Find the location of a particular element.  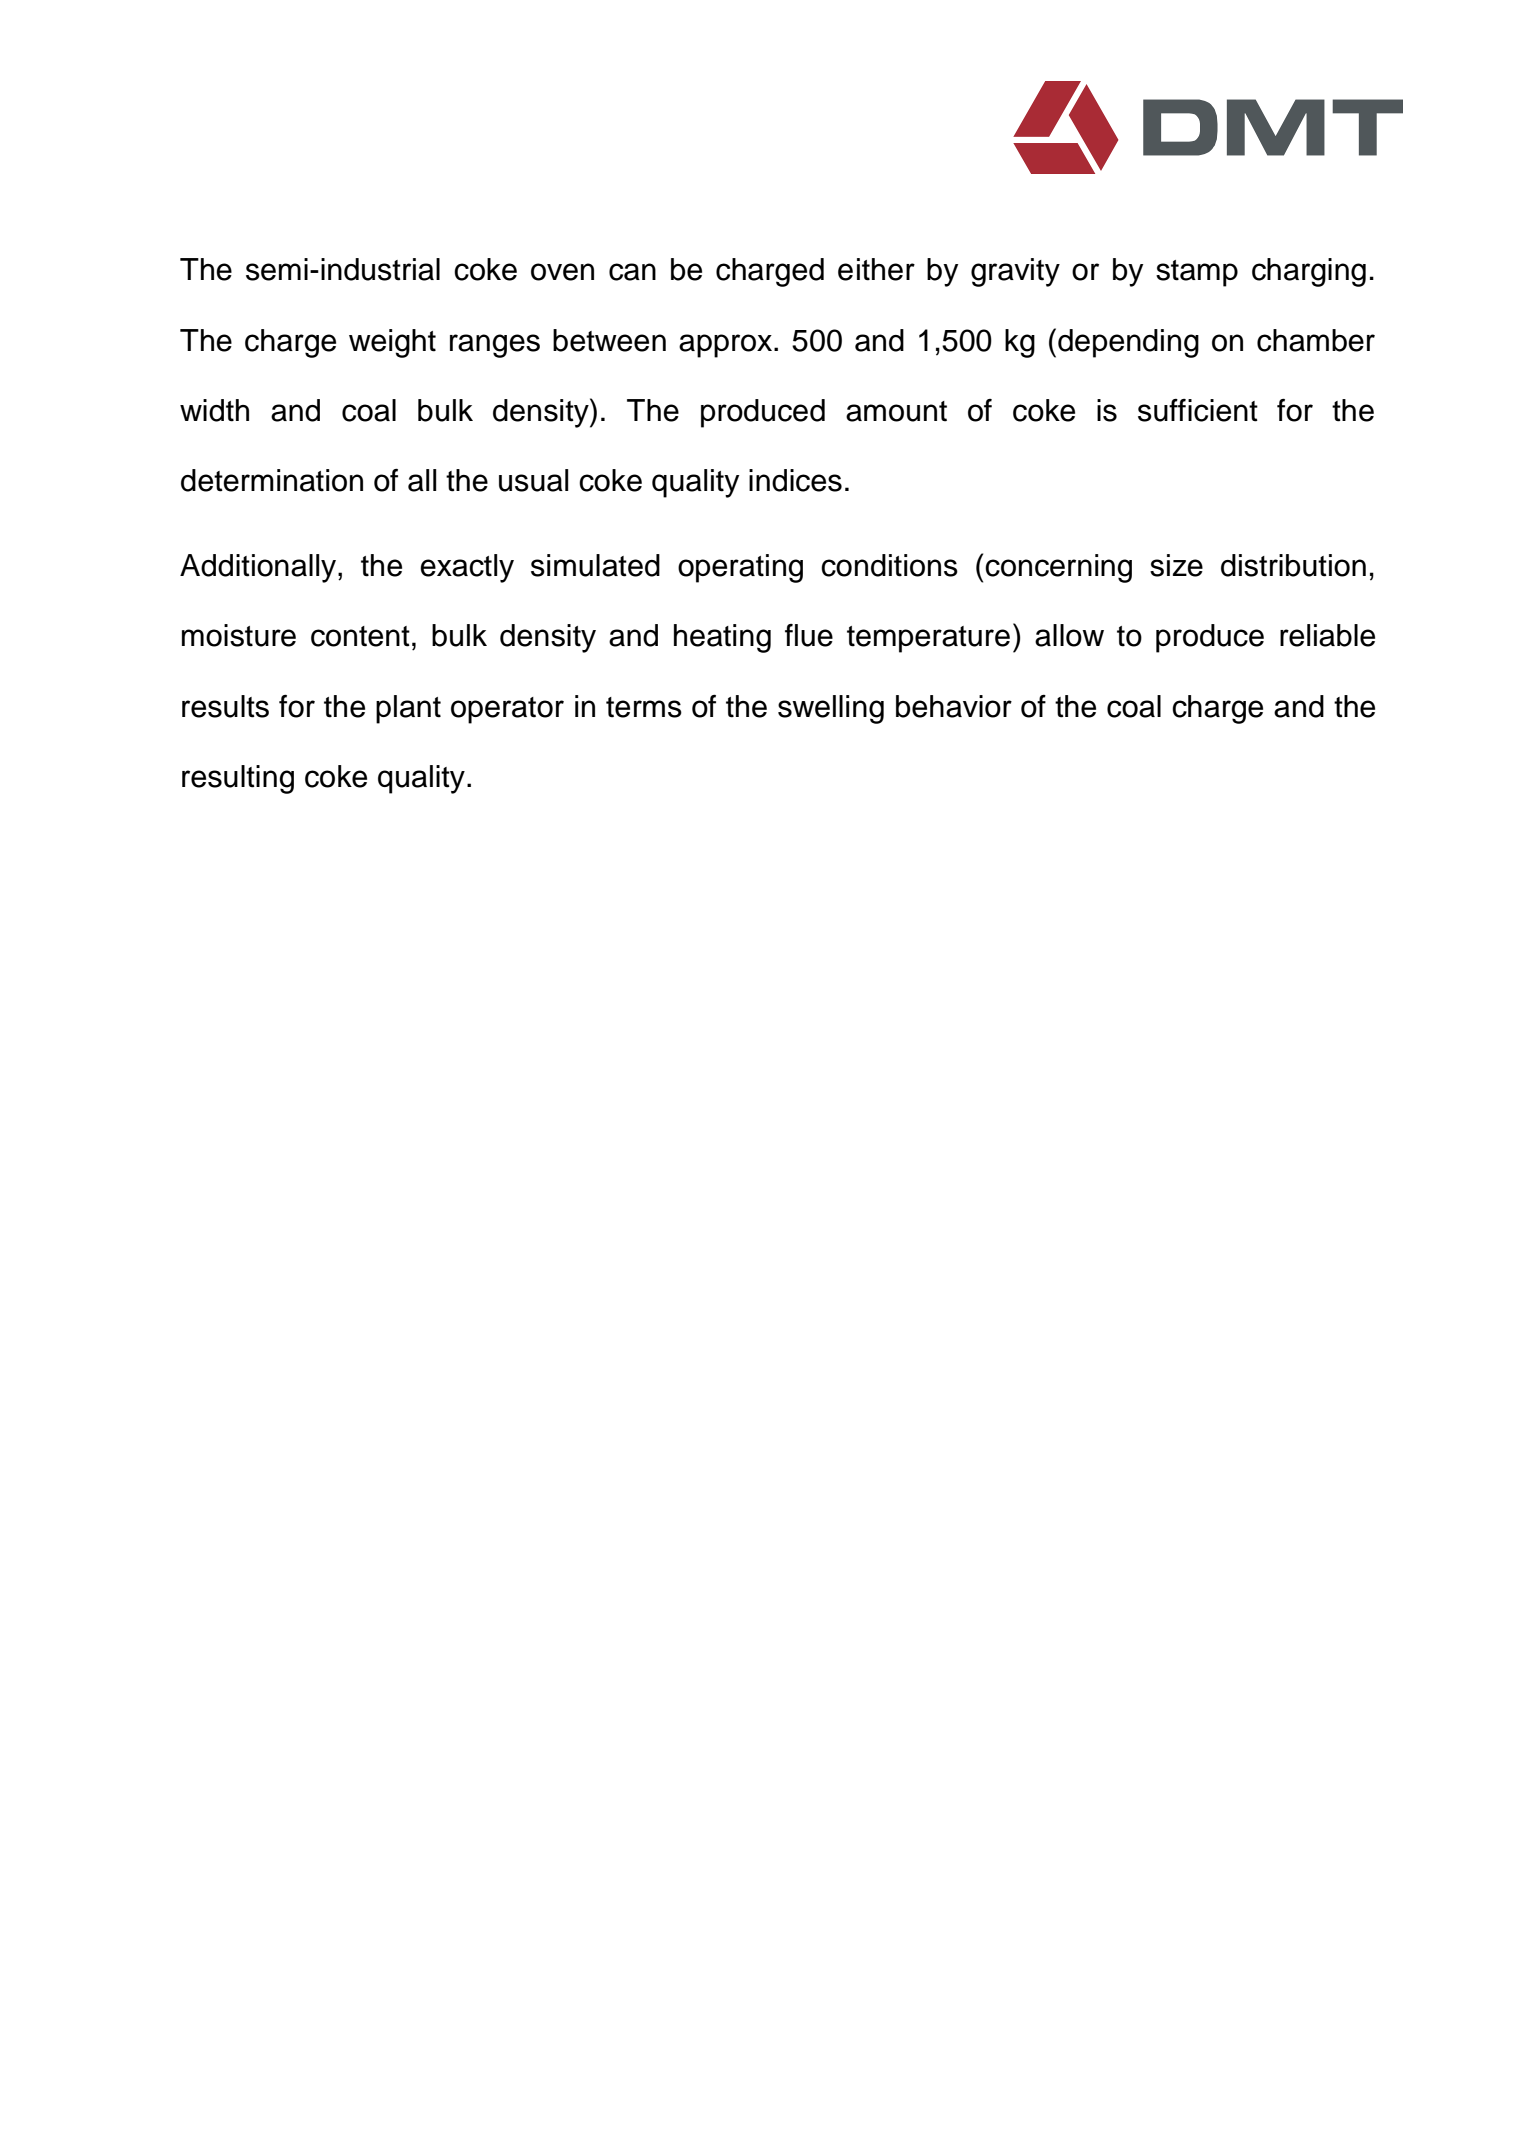

either is located at coordinates (876, 269).
